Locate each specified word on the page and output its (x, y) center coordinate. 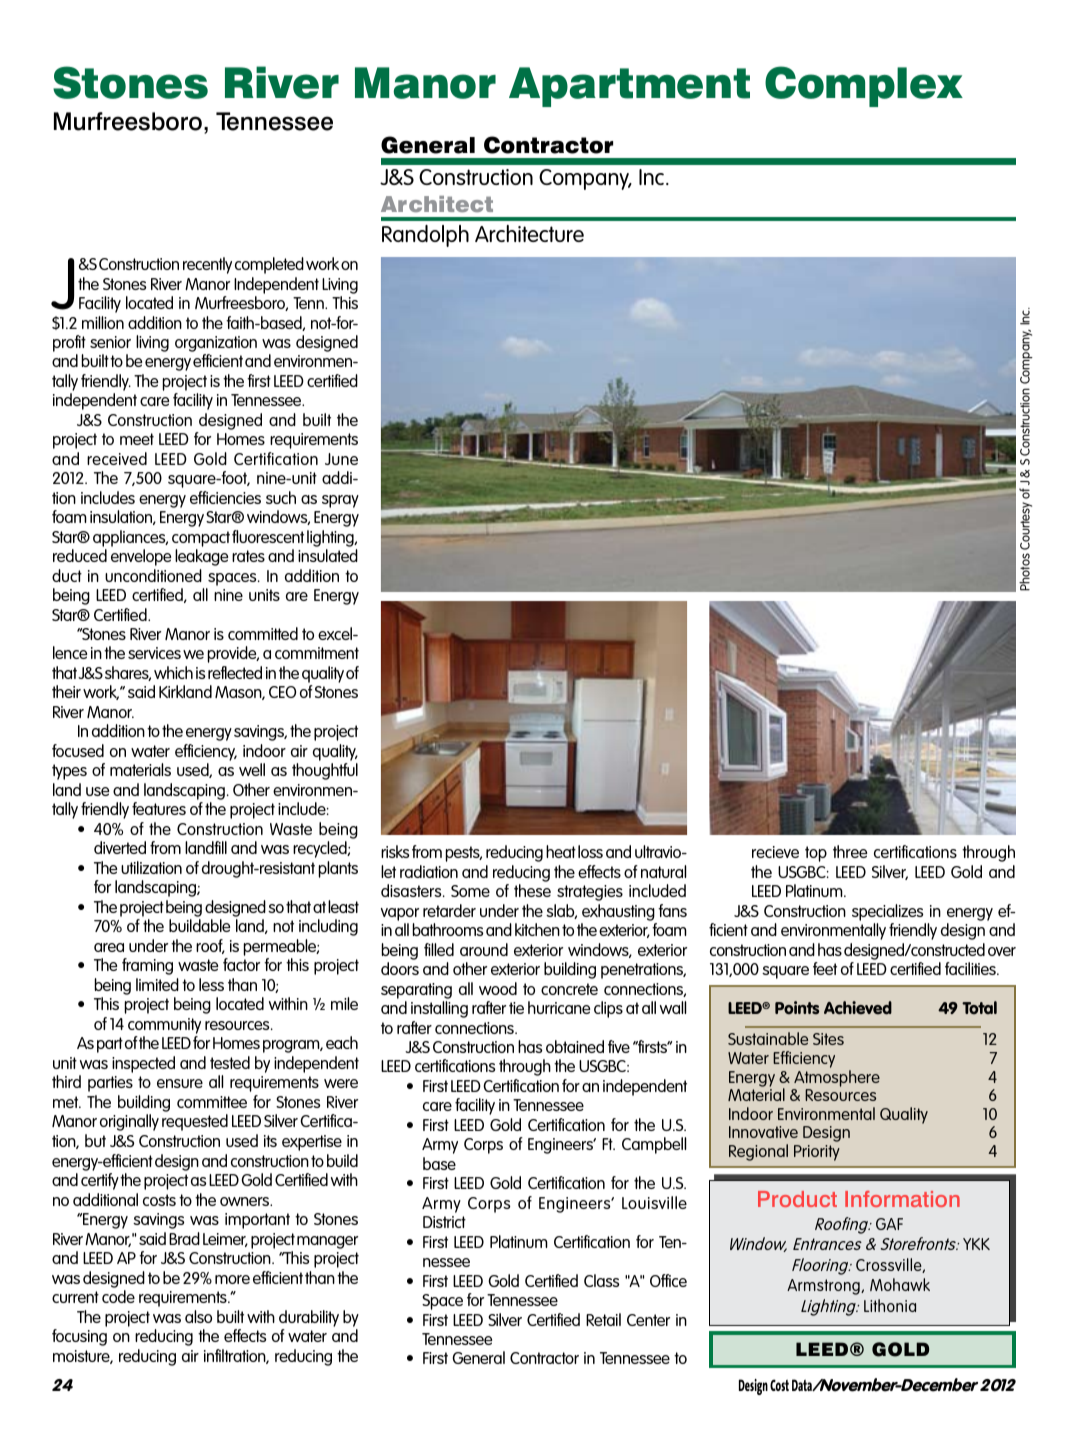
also (198, 1316)
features (159, 808)
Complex (864, 86)
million (103, 322)
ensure (180, 1083)
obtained (575, 1046)
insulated (328, 555)
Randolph (425, 236)
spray (340, 501)
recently (207, 265)
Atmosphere (837, 1078)
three (850, 851)
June (341, 459)
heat (561, 851)
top (816, 854)
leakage (201, 557)
